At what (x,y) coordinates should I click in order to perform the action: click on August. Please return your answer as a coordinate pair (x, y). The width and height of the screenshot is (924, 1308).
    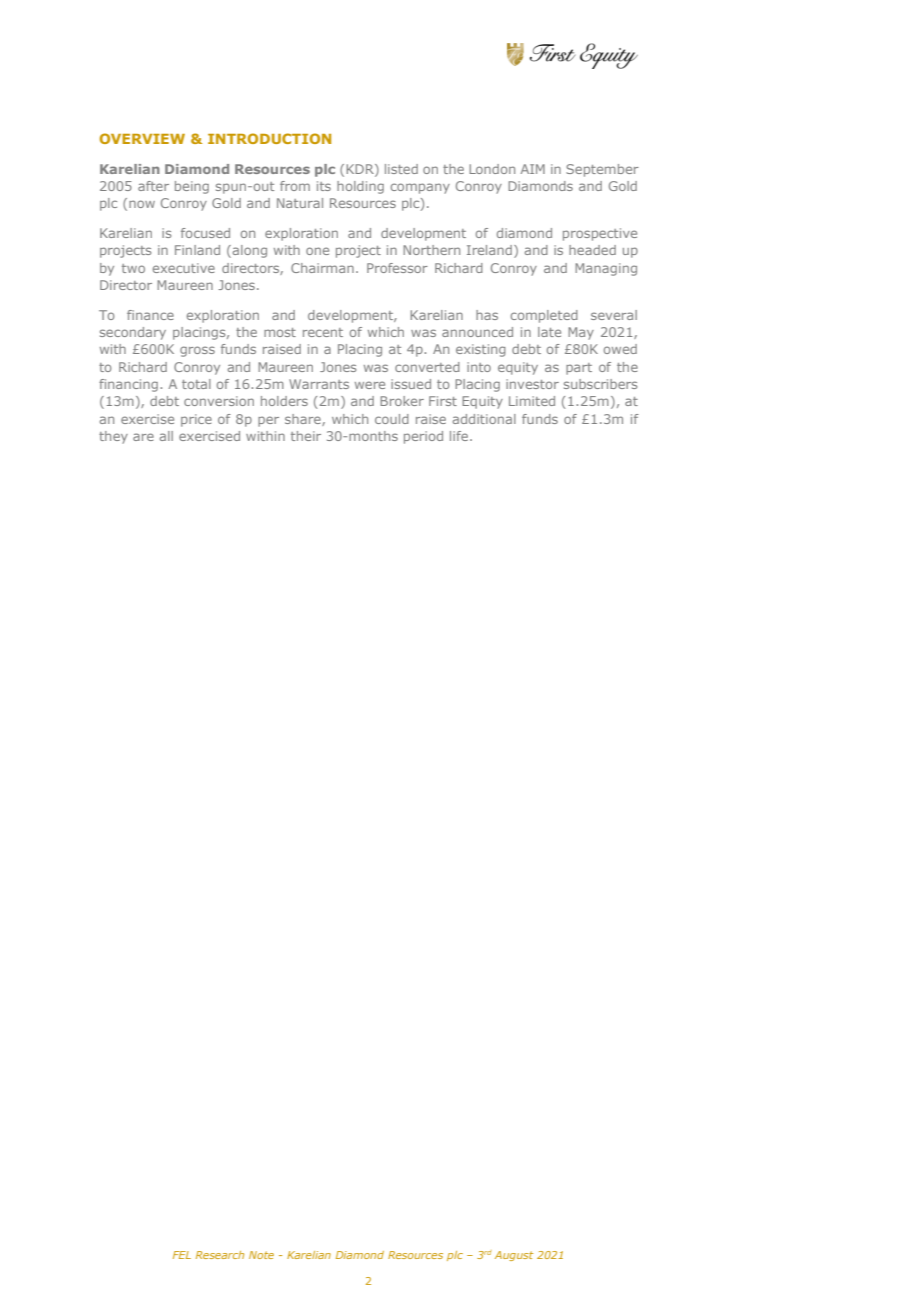
    Looking at the image, I should click on (514, 1256).
